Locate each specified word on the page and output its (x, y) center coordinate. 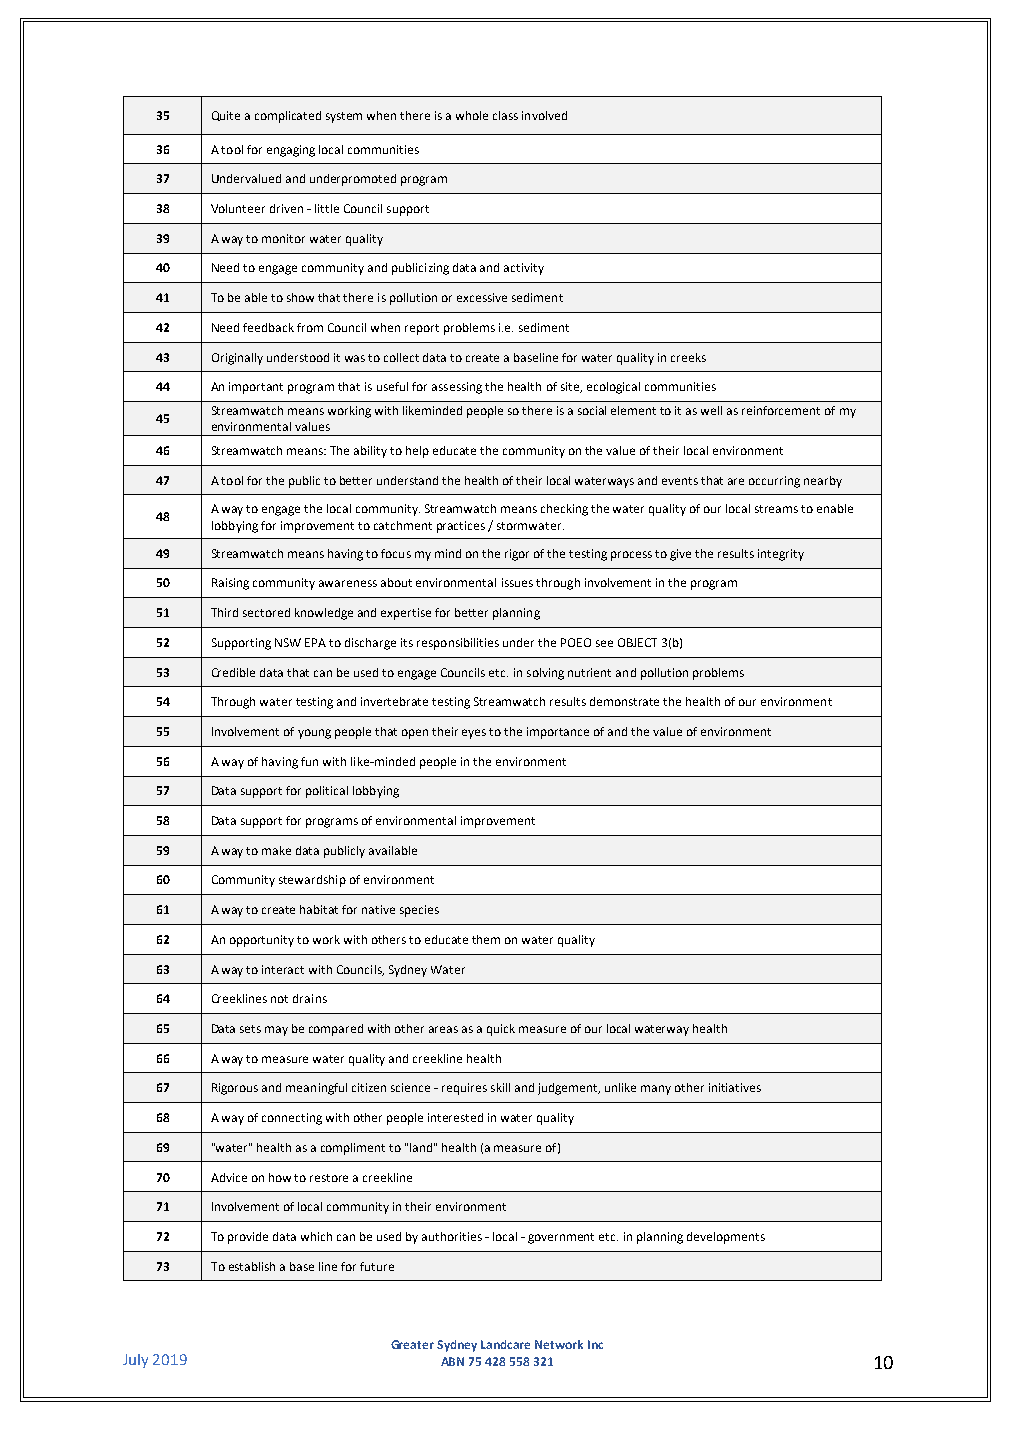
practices (461, 527)
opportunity (262, 941)
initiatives (735, 1087)
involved (544, 115)
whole (472, 115)
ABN (452, 1361)
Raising (230, 584)
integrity (781, 555)
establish (252, 1266)
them (486, 939)
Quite (226, 116)
